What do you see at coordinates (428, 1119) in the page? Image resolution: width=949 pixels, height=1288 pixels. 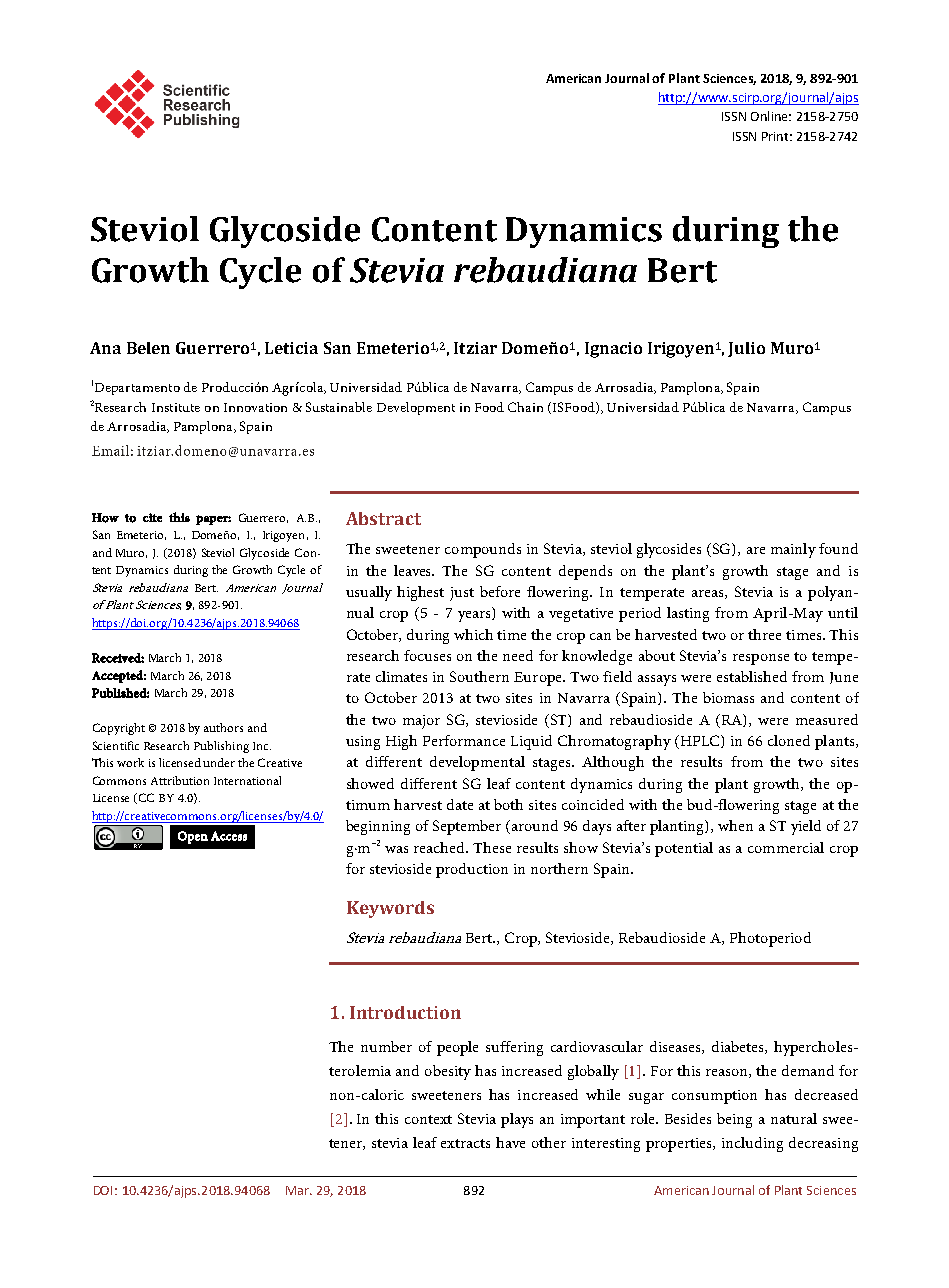 I see `context` at bounding box center [428, 1119].
